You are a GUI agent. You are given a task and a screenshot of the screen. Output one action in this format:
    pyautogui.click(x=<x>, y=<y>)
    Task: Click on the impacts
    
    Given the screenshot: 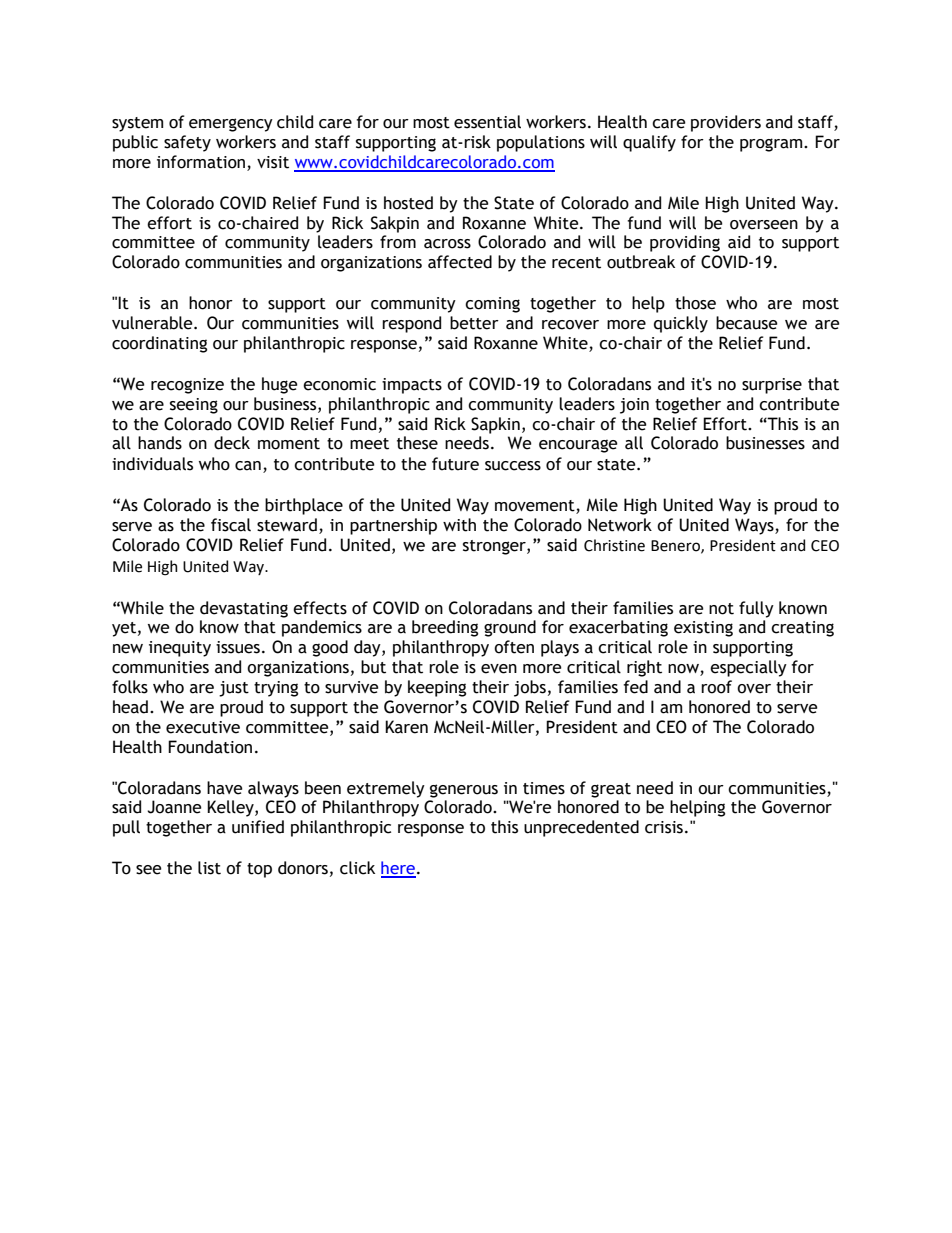 What is the action you would take?
    pyautogui.click(x=412, y=386)
